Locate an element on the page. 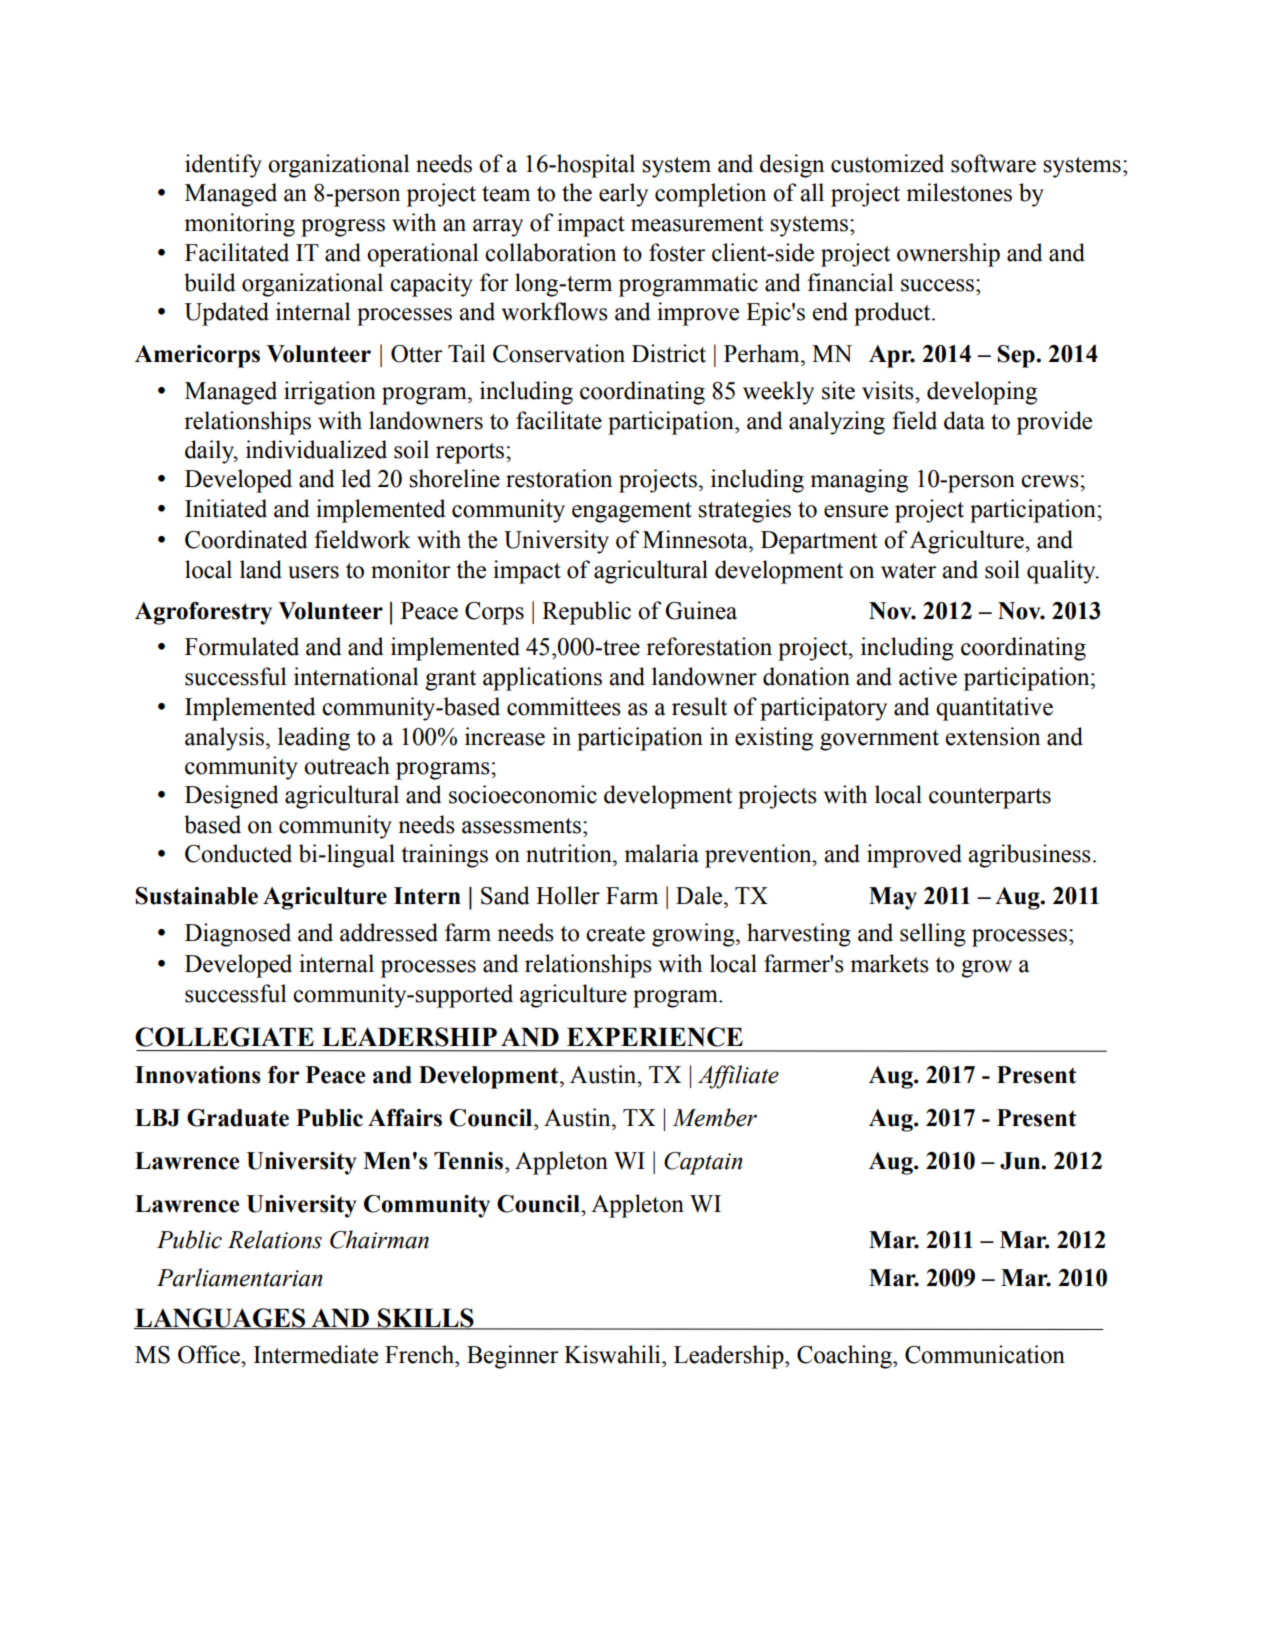 The height and width of the image is (1647, 1273). identify is located at coordinates (223, 166).
